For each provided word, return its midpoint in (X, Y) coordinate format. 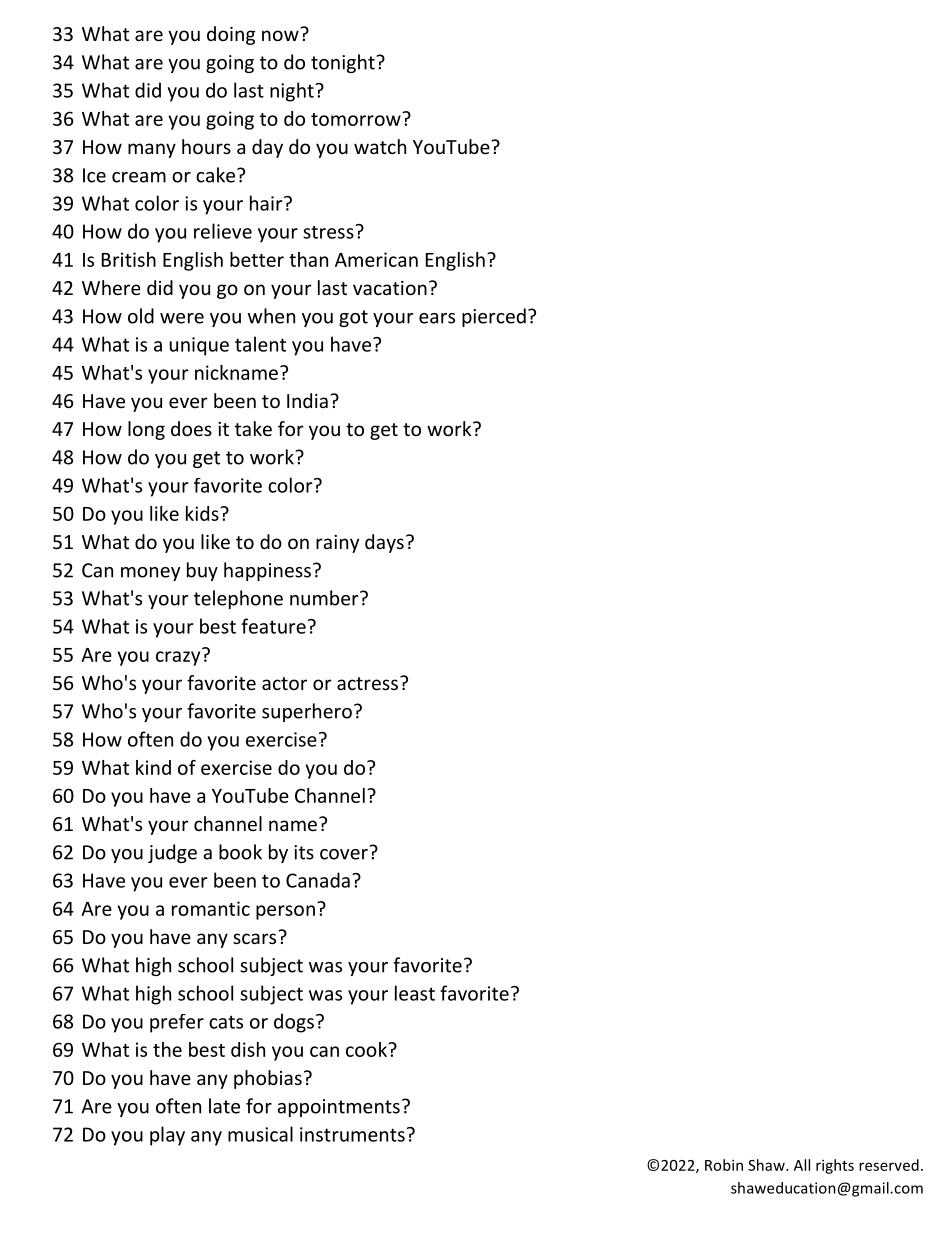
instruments (352, 1134)
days (384, 543)
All (802, 1165)
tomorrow (357, 119)
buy (202, 571)
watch (380, 146)
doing (231, 35)
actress (369, 683)
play (167, 1136)
